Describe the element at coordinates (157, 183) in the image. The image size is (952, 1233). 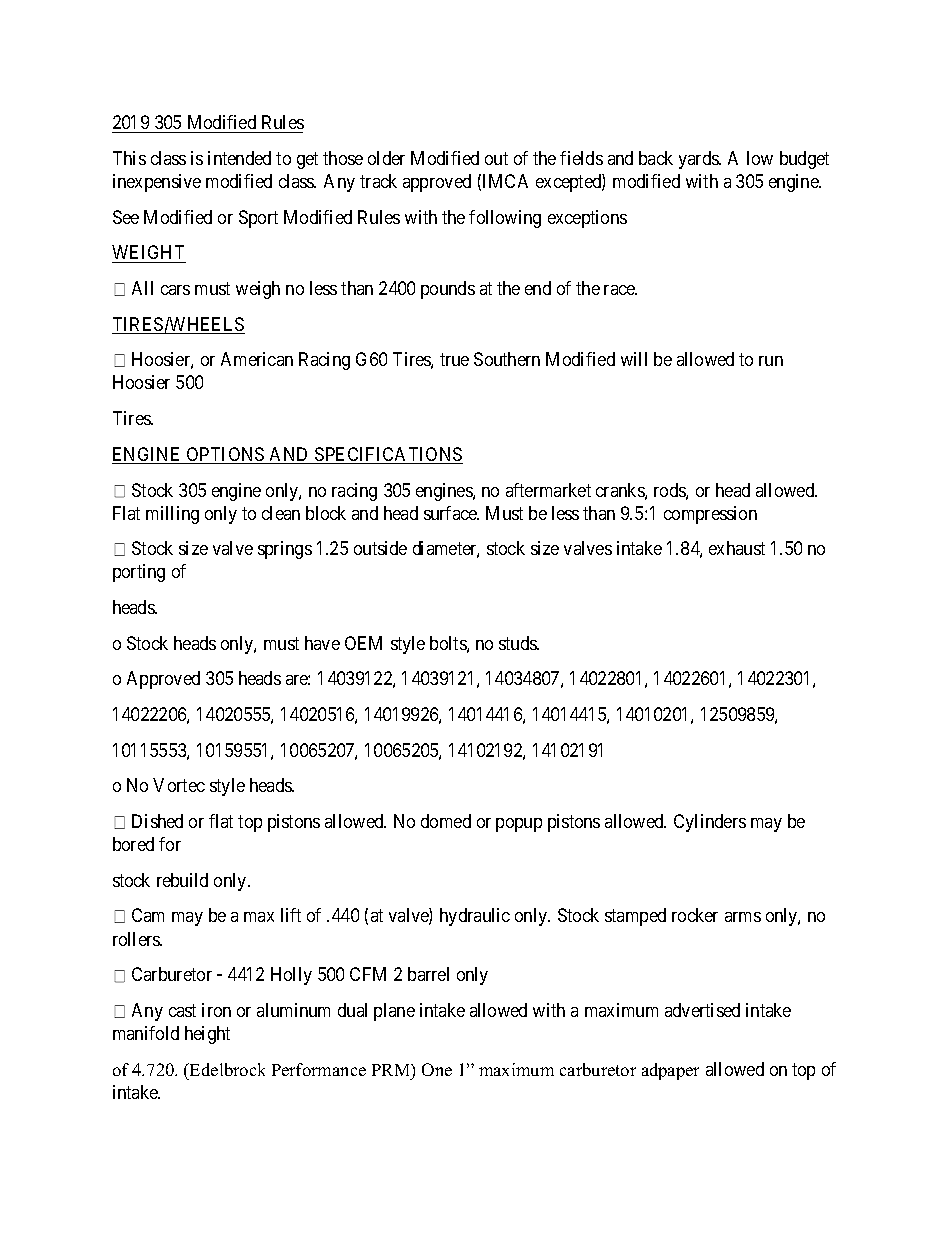
I see `inexpensive` at that location.
